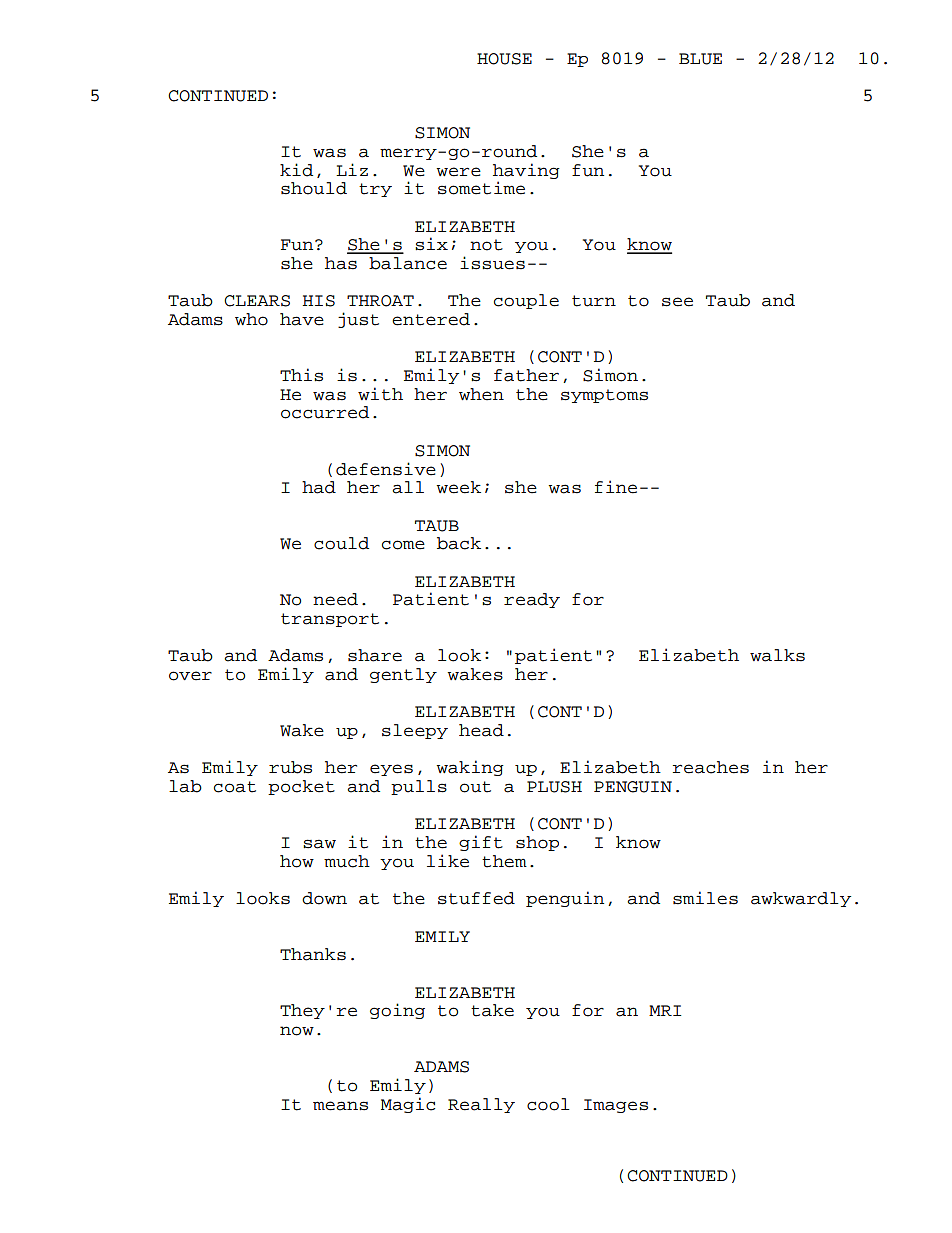 The width and height of the screenshot is (952, 1233). Describe the element at coordinates (504, 59) in the screenshot. I see `HOUSE` at that location.
